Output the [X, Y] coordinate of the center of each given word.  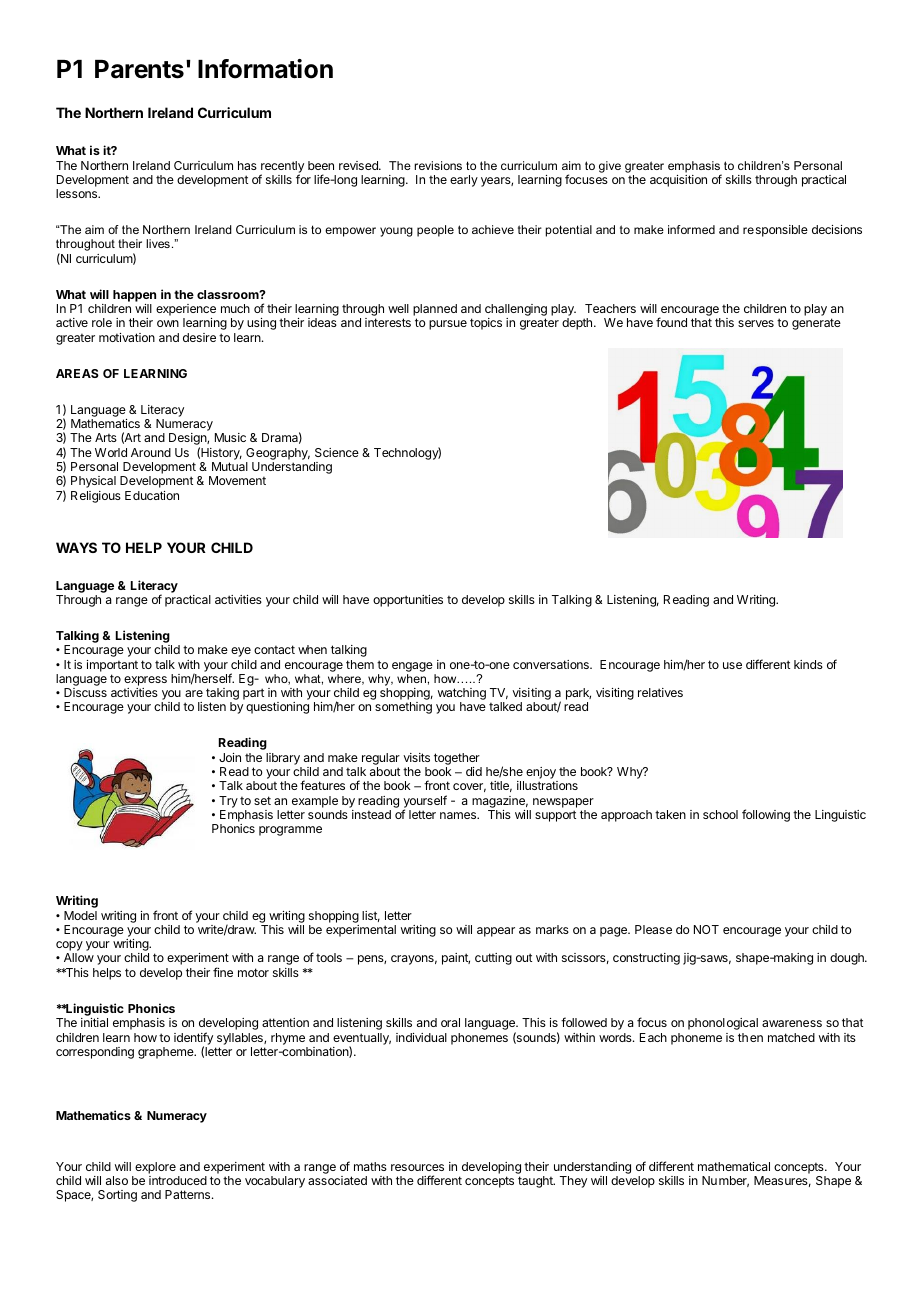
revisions [438, 165]
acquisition [678, 181]
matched [791, 1037]
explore [155, 1168]
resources [417, 1167]
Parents [139, 69]
